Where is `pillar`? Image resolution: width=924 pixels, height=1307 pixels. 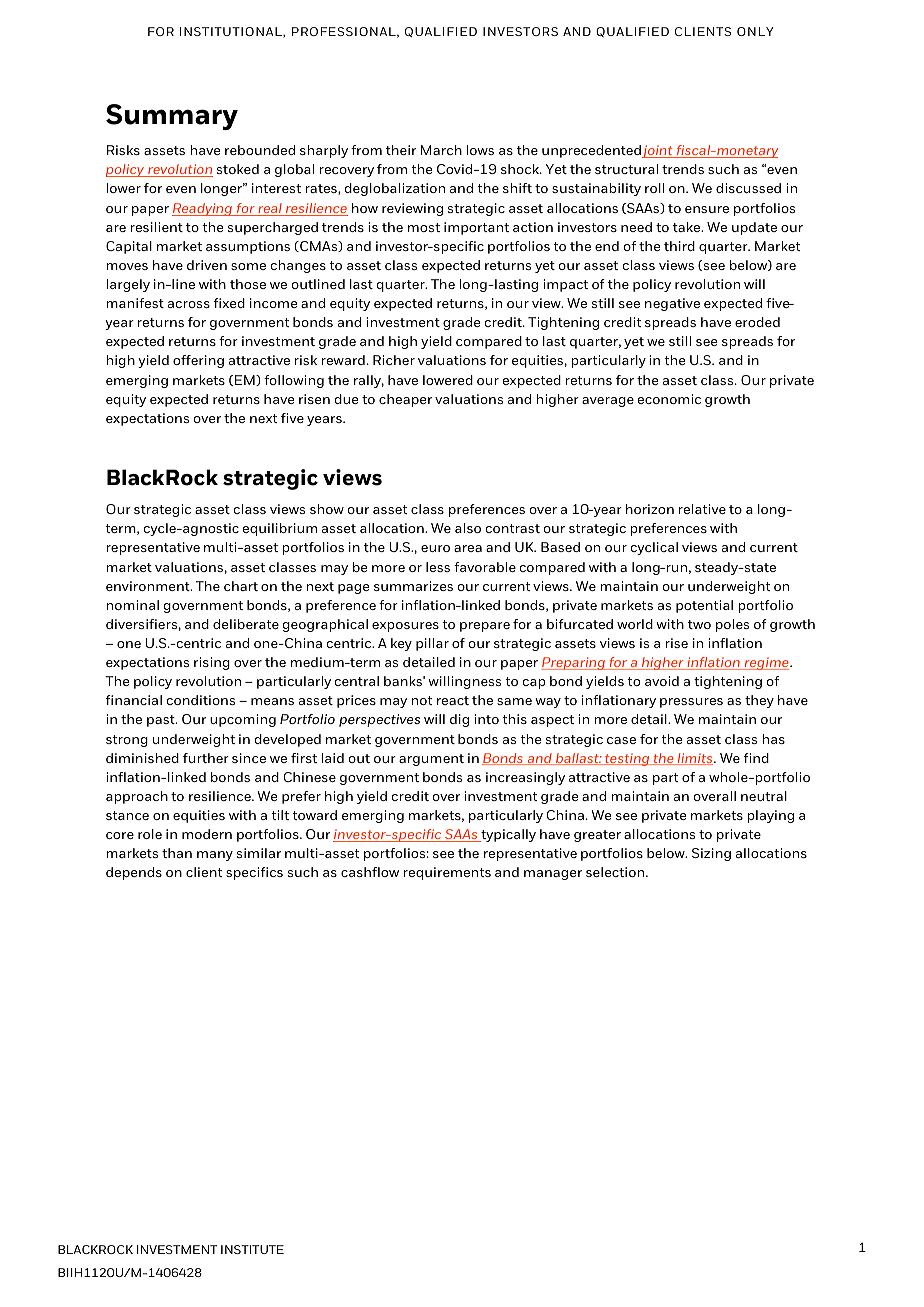 pillar is located at coordinates (432, 644).
